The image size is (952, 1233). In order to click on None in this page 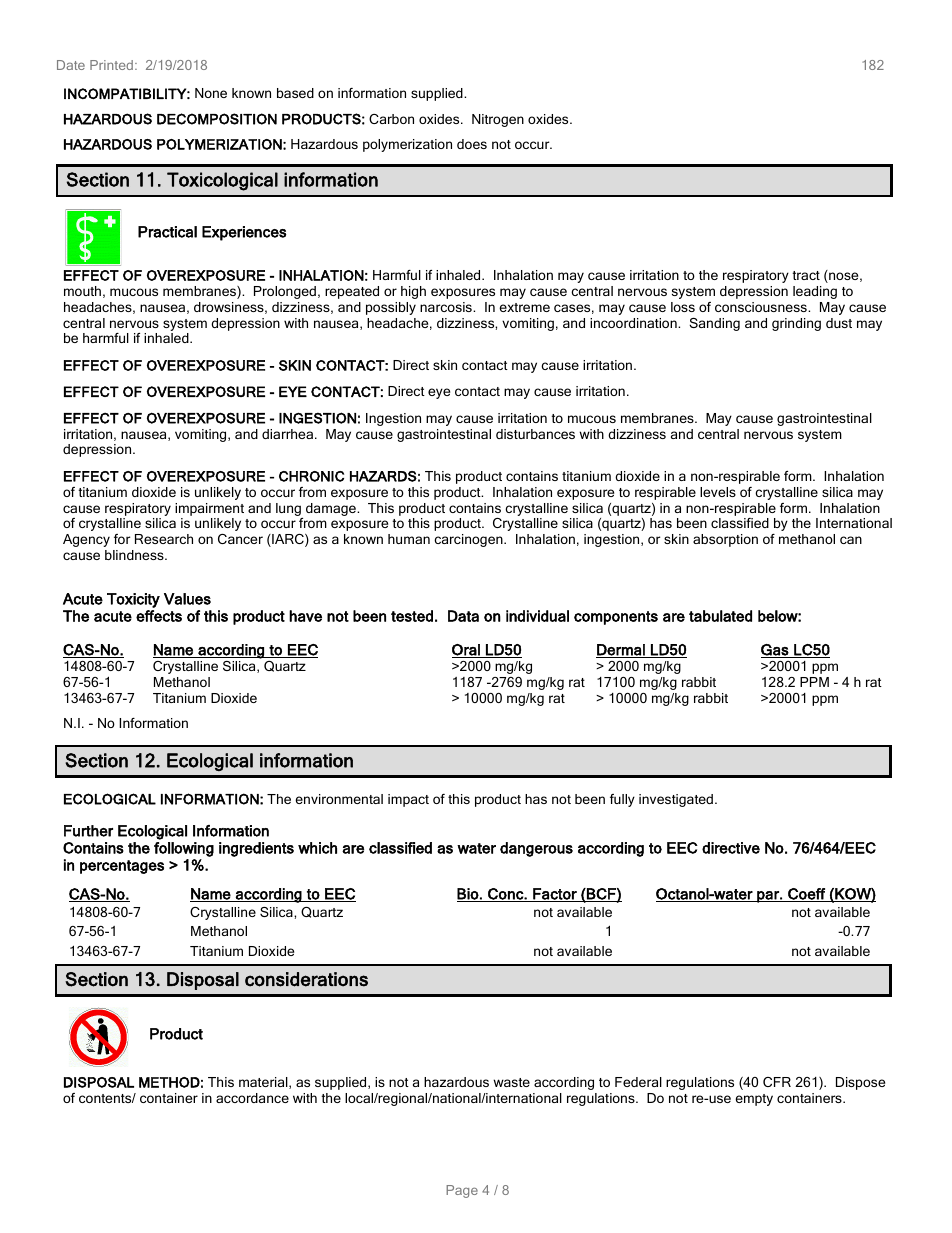, I will do `click(211, 93)`.
